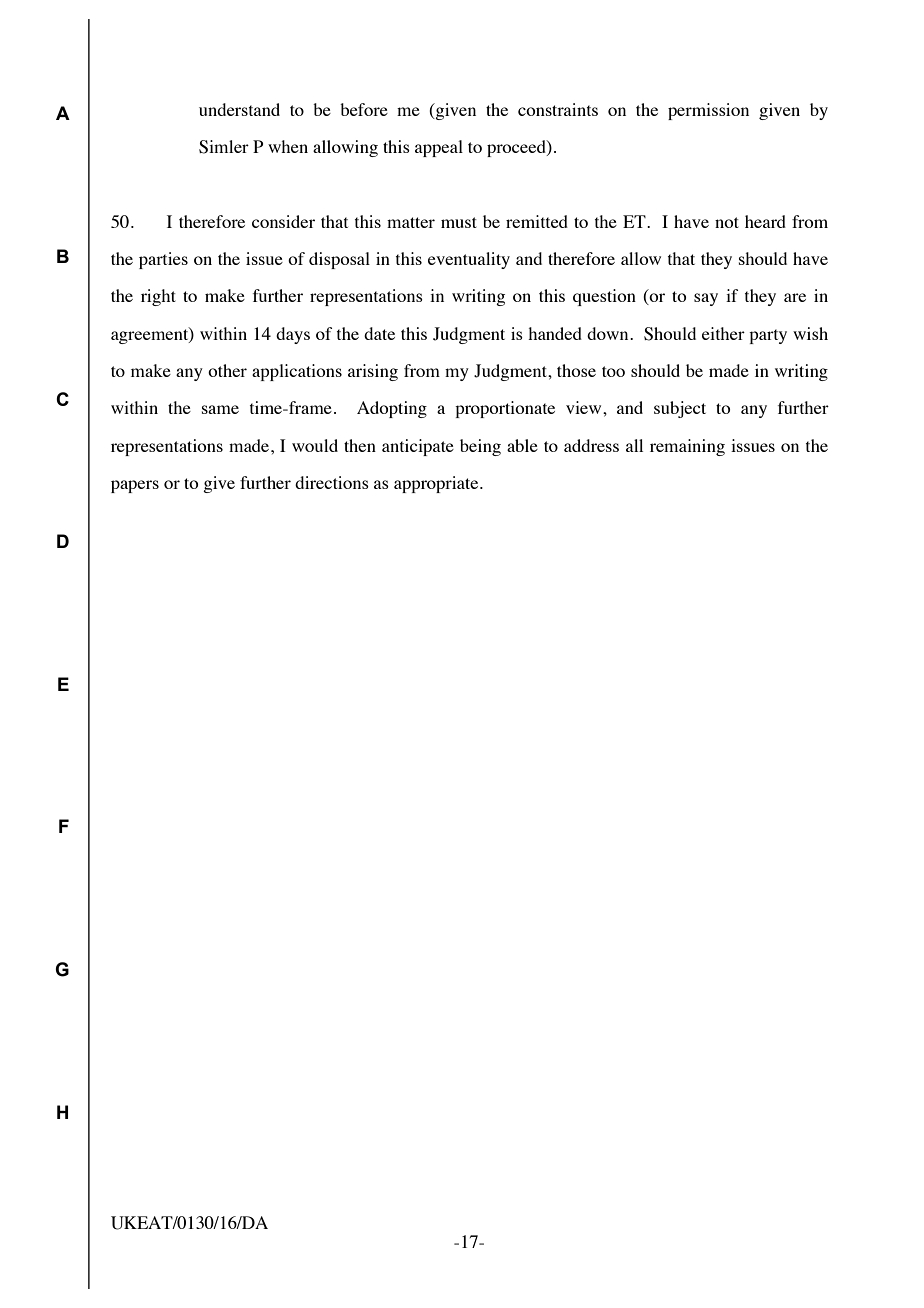 Image resolution: width=924 pixels, height=1308 pixels. What do you see at coordinates (158, 297) in the screenshot?
I see `right` at bounding box center [158, 297].
